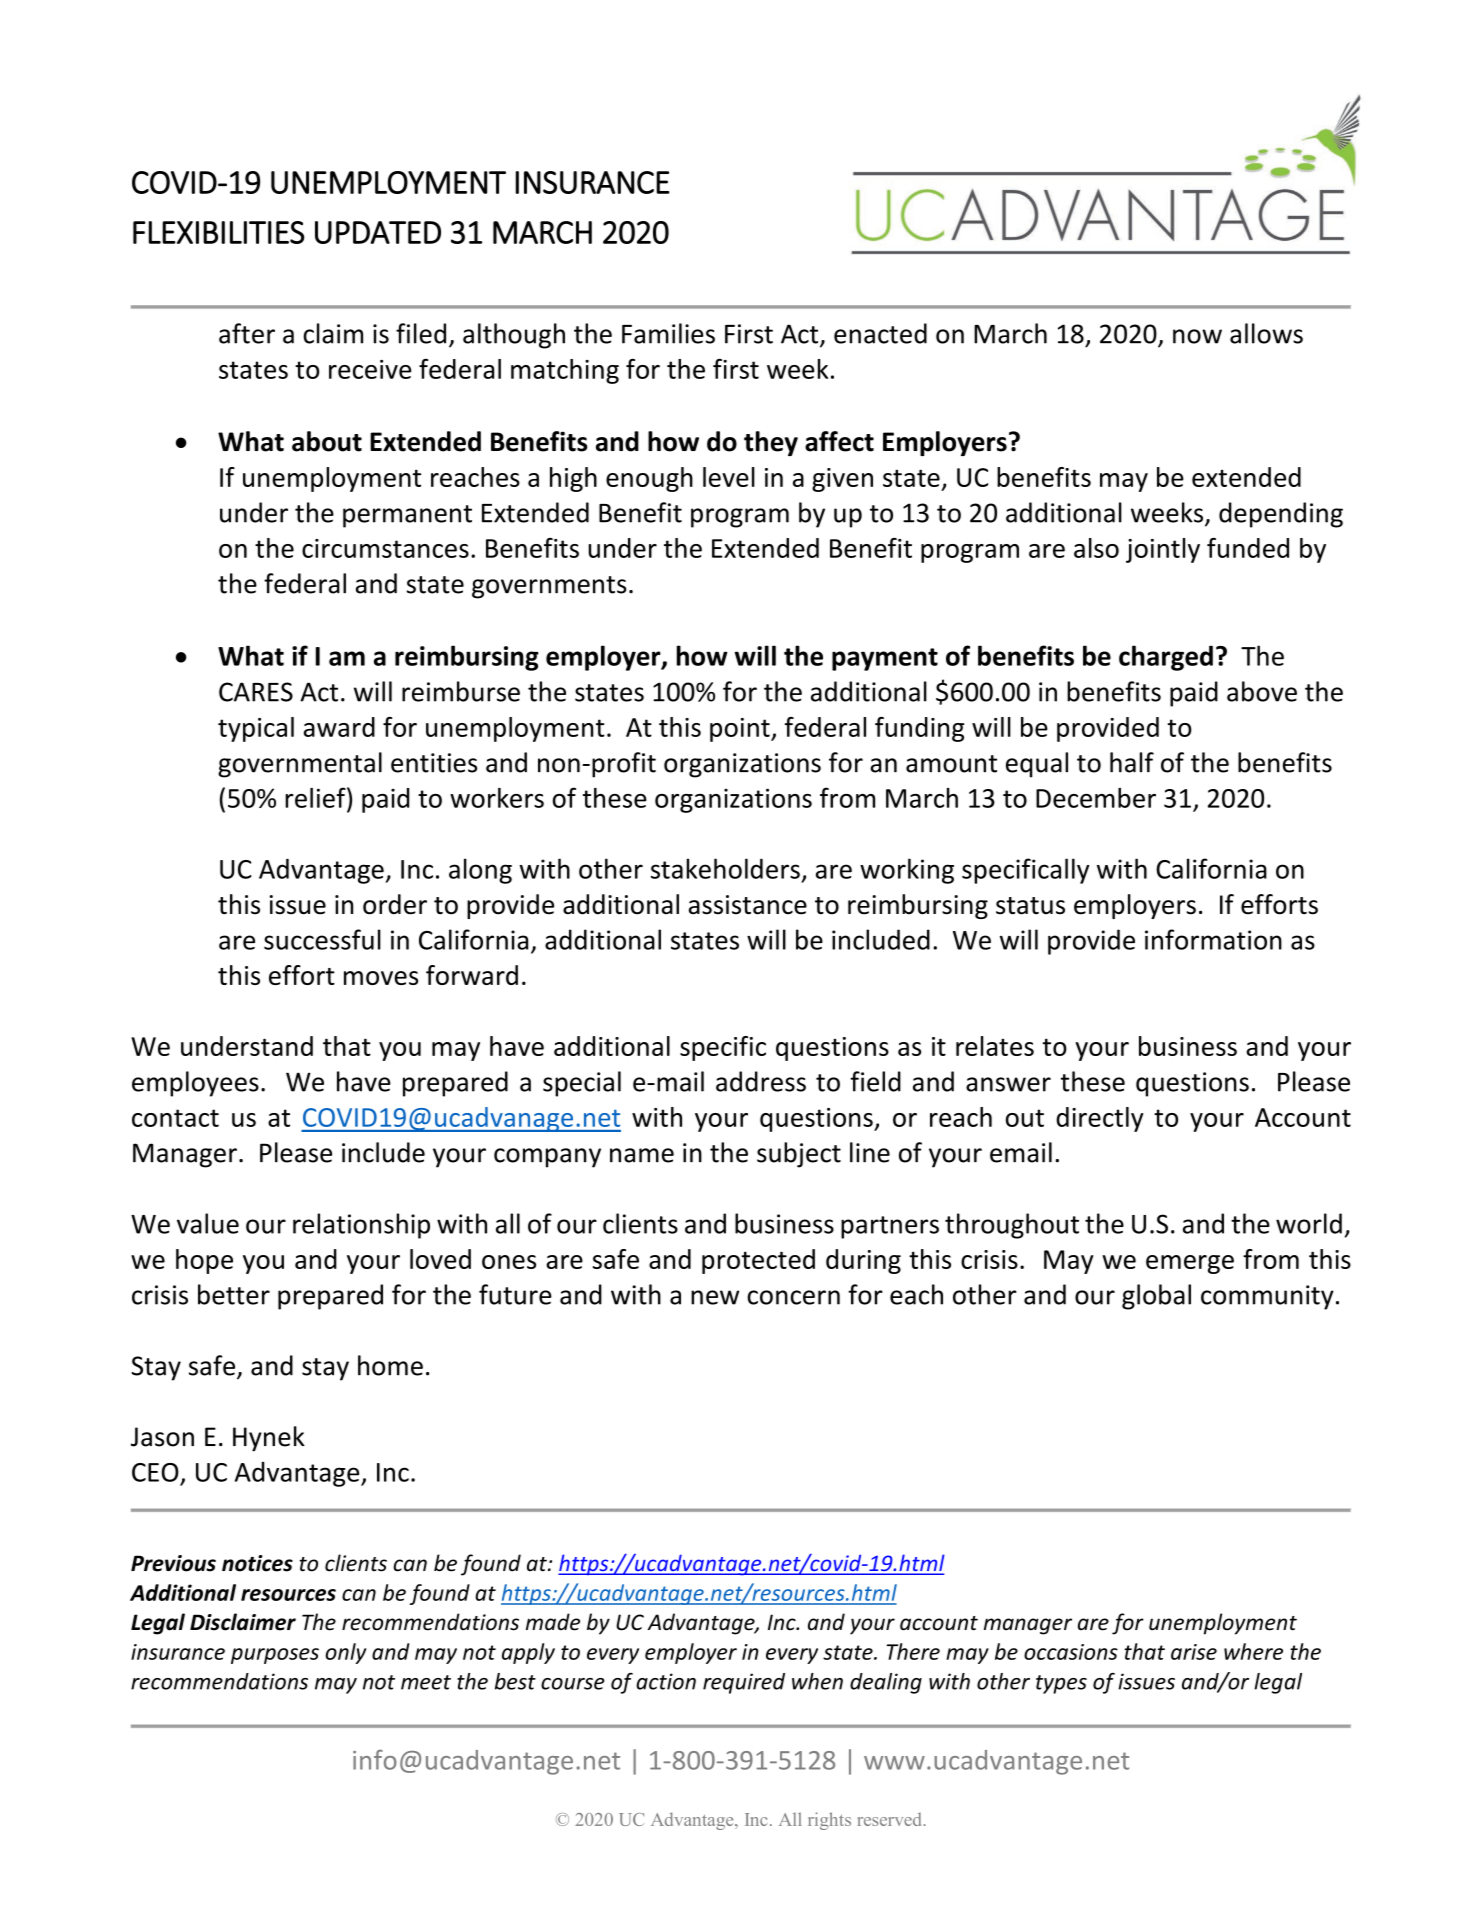 The image size is (1482, 1918). What do you see at coordinates (1061, 1684) in the page?
I see `types` at bounding box center [1061, 1684].
